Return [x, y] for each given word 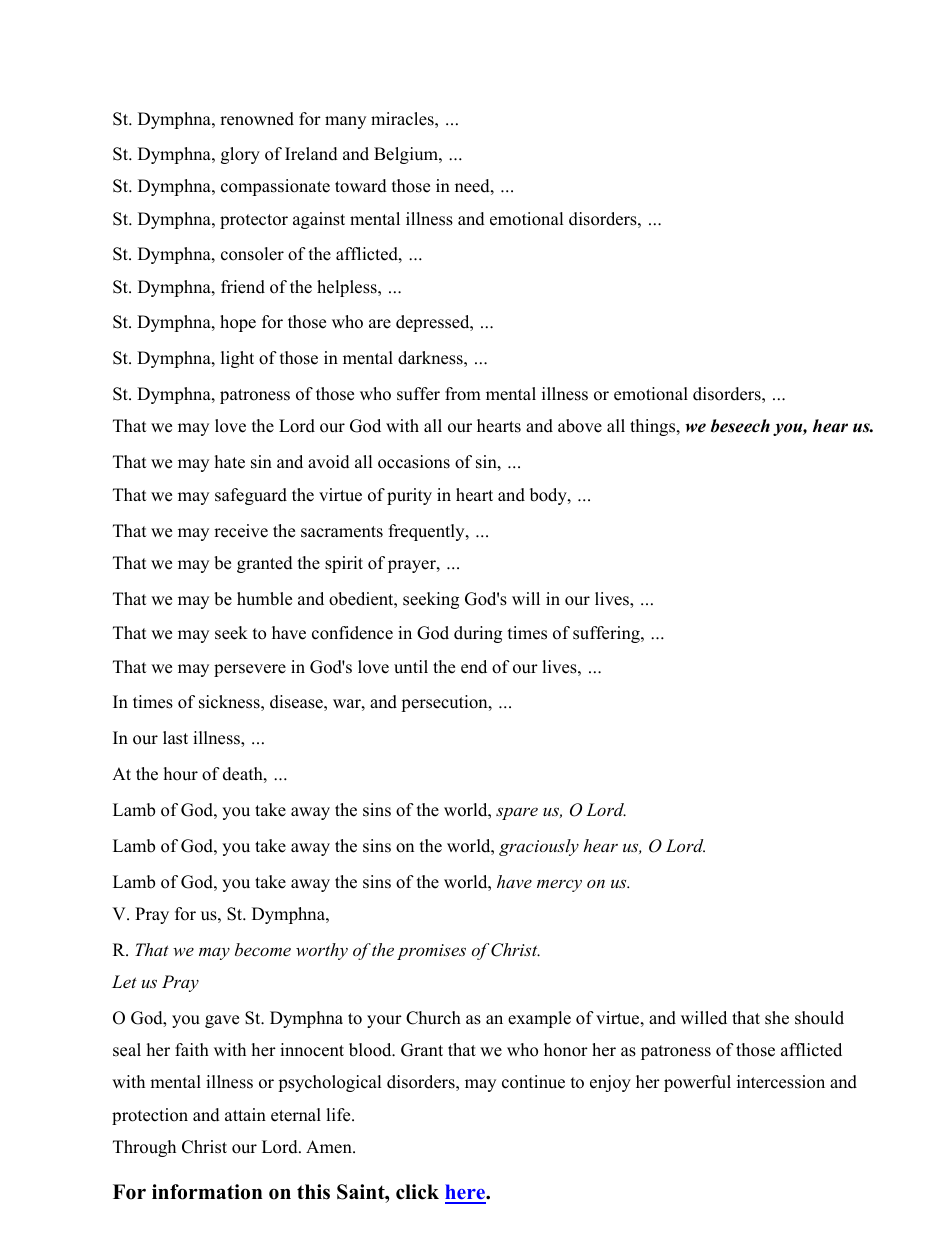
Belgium [407, 155]
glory [240, 155]
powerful [697, 1083]
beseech [740, 426]
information [207, 1192]
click [417, 1192]
